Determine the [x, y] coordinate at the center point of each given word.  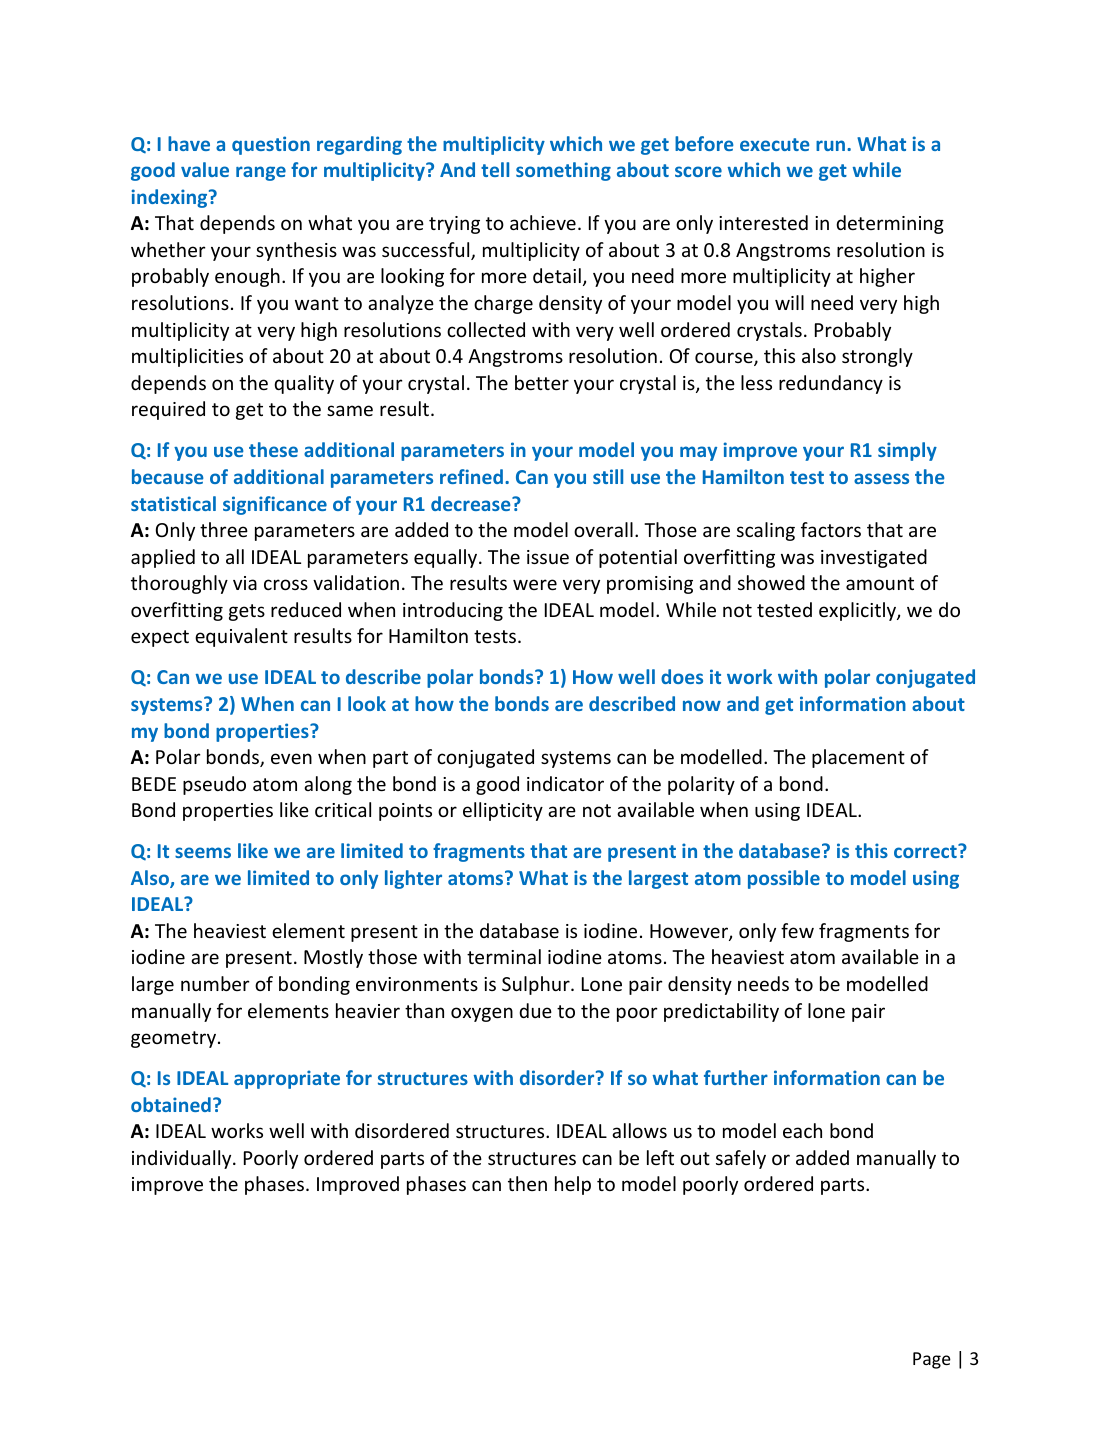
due [535, 1010]
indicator [565, 783]
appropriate [287, 1079]
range [261, 173]
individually [183, 1159]
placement [858, 758]
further [736, 1077]
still [608, 476]
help [573, 1185]
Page [932, 1360]
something [563, 171]
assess [881, 478]
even [291, 758]
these [273, 449]
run [832, 145]
